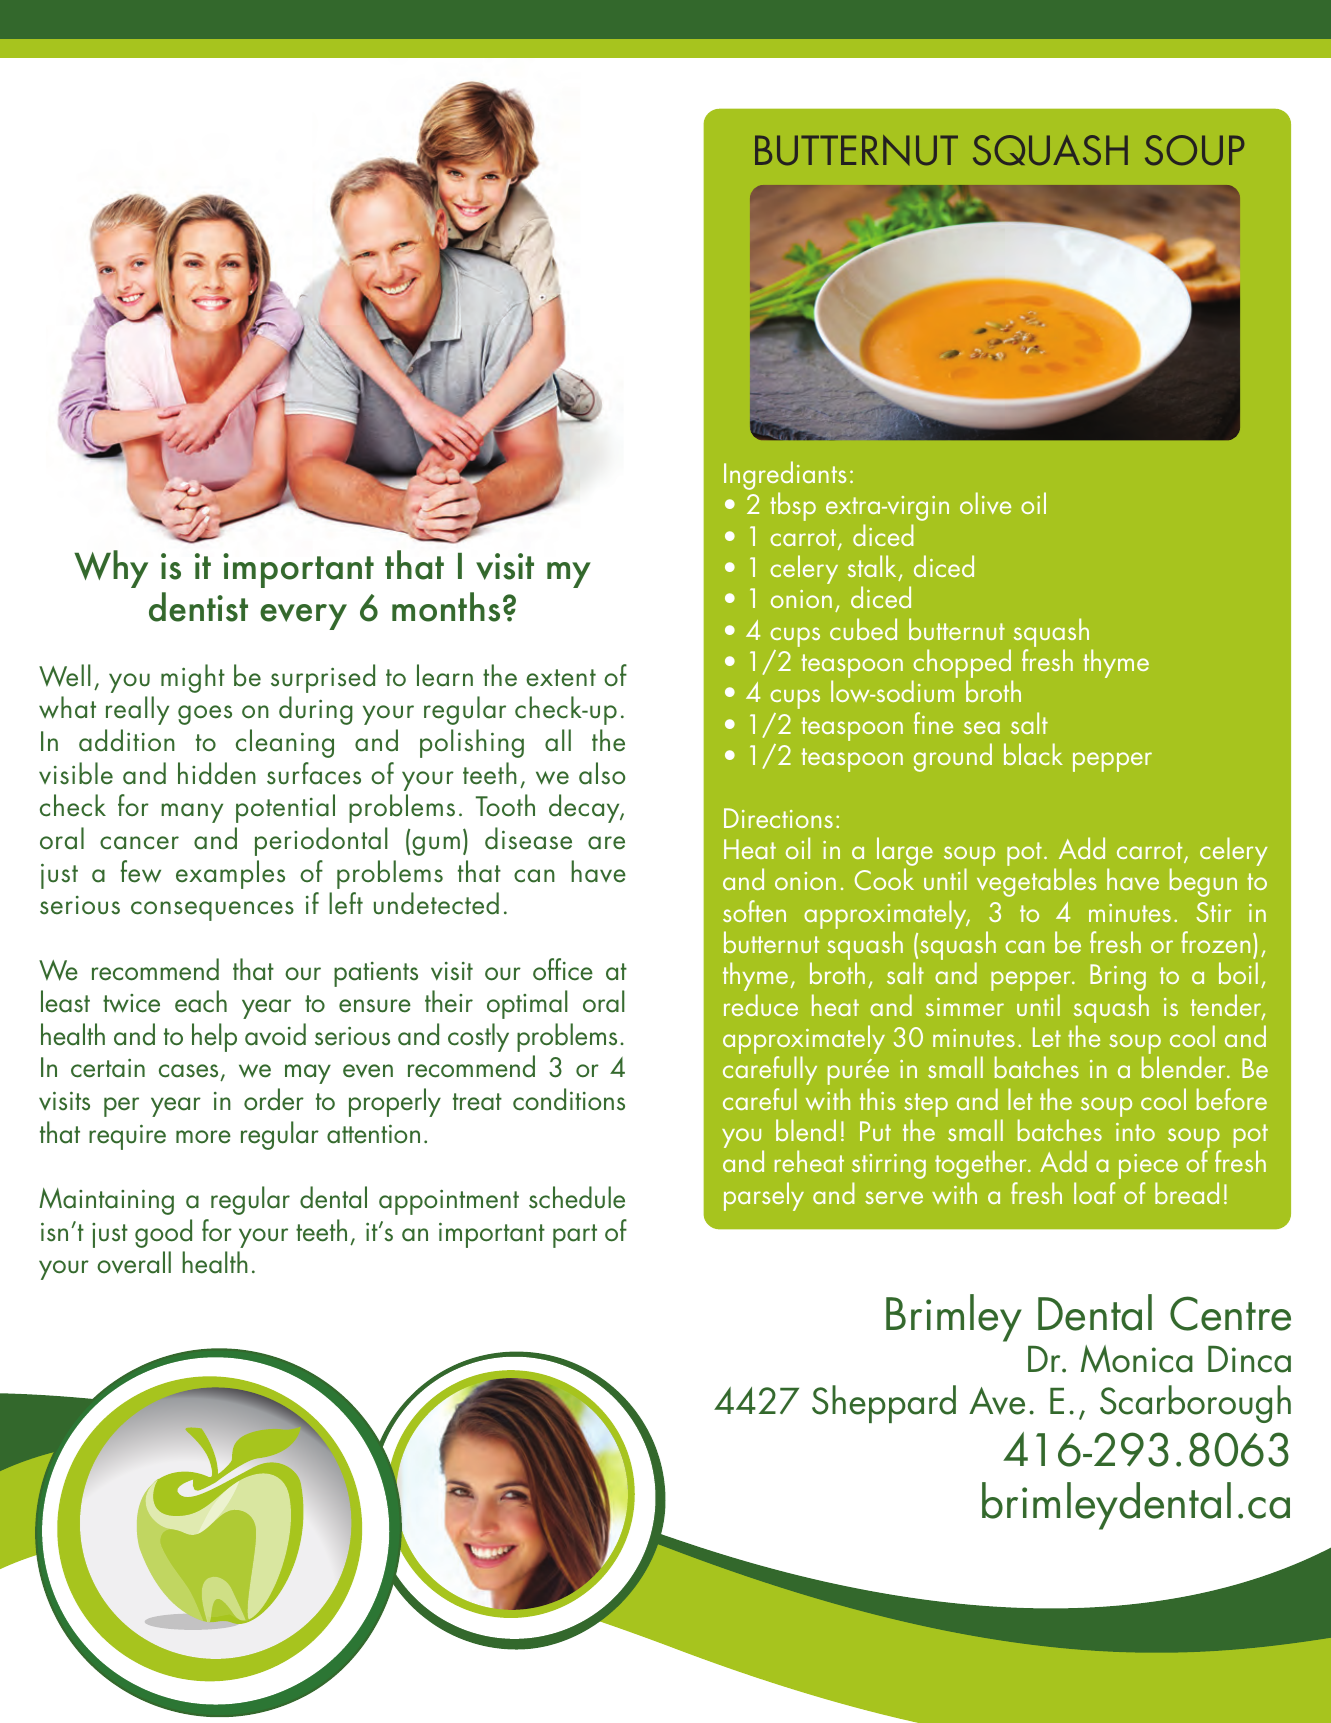 This screenshot has width=1331, height=1723. What do you see at coordinates (1118, 977) in the screenshot?
I see `Bring` at bounding box center [1118, 977].
